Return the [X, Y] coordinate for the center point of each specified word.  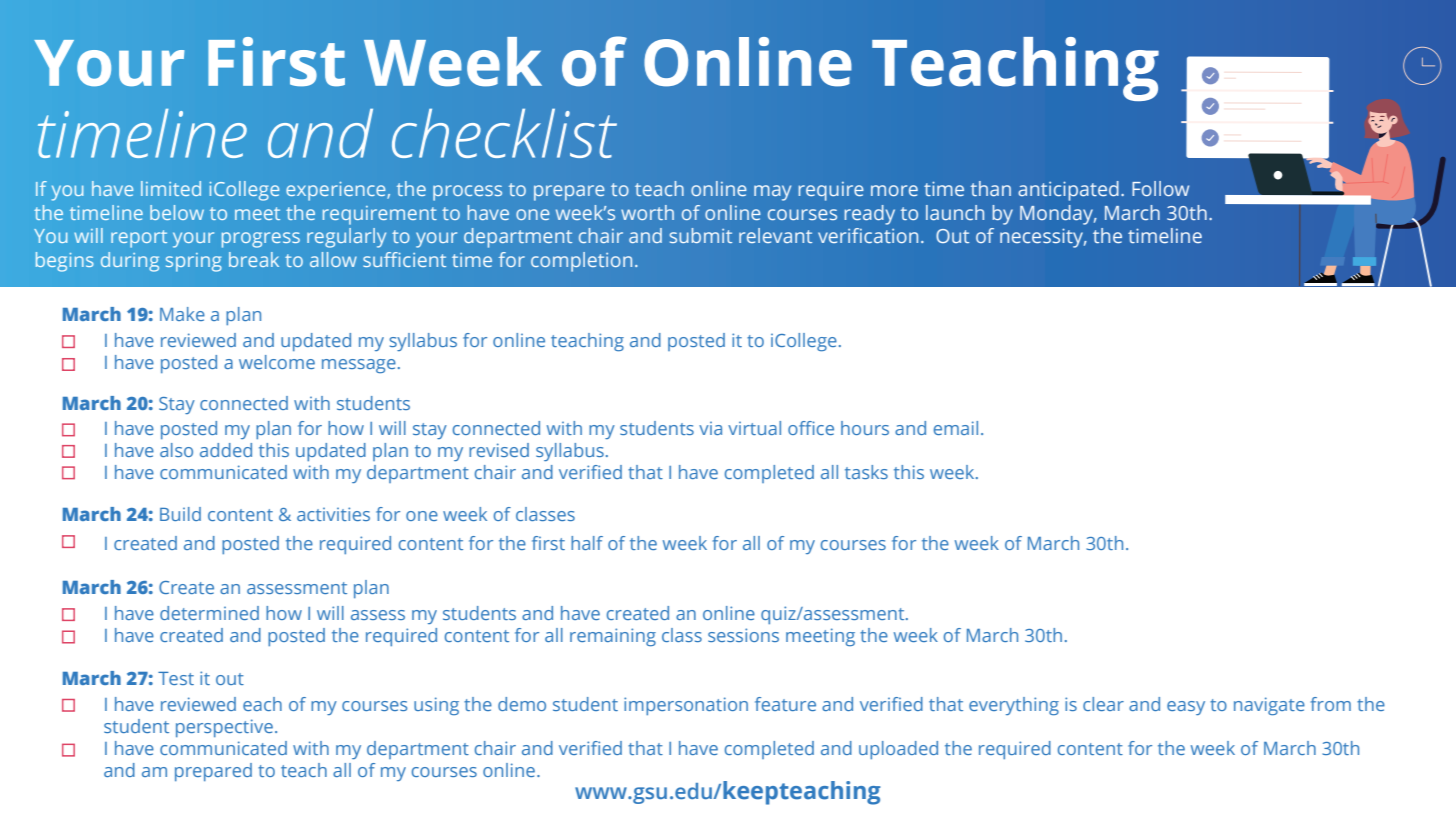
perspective [224, 728]
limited [171, 188]
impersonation [686, 706]
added [226, 450]
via [710, 428]
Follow [1160, 188]
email [956, 428]
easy [1186, 708]
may [772, 193]
